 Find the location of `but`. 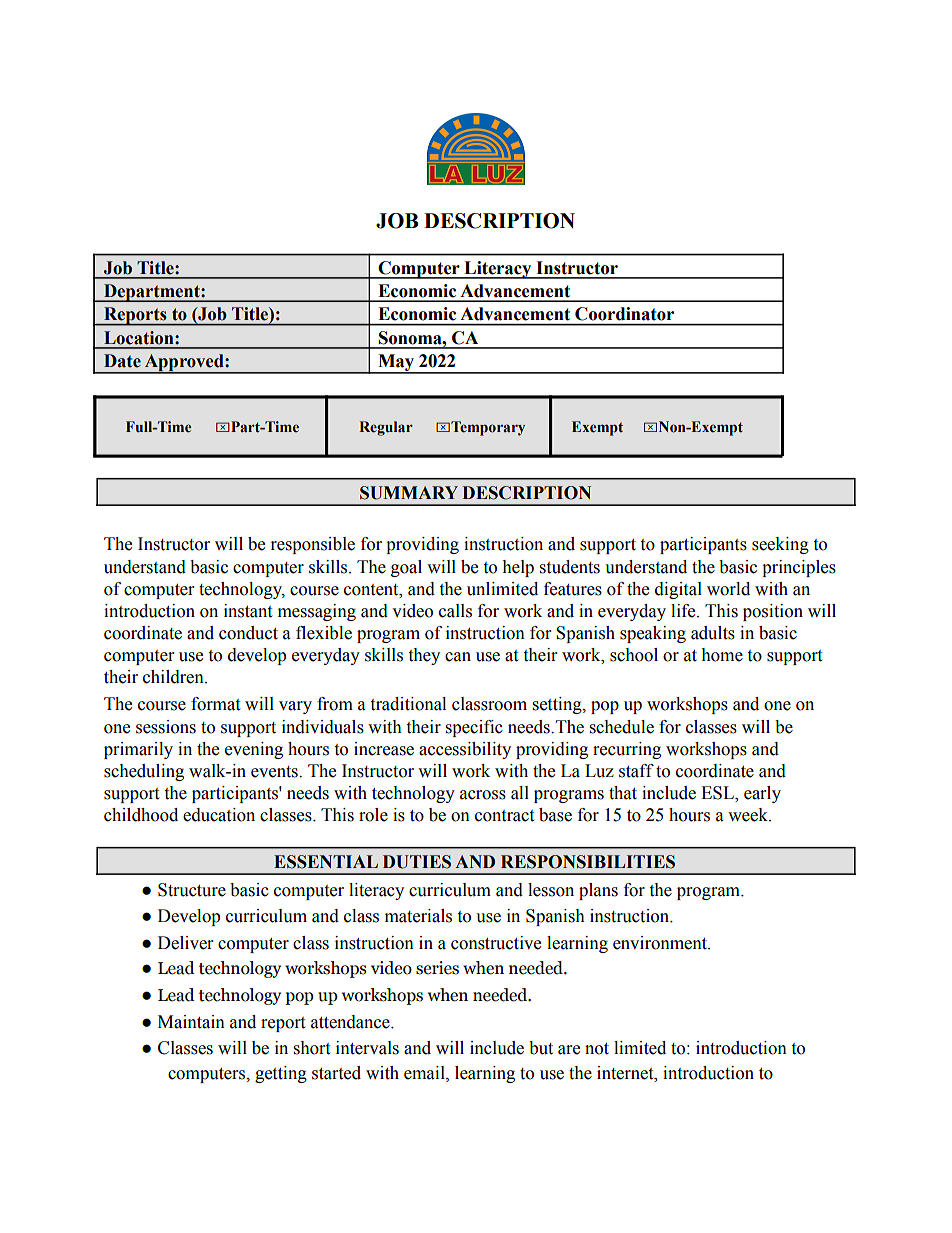

but is located at coordinates (541, 1048).
